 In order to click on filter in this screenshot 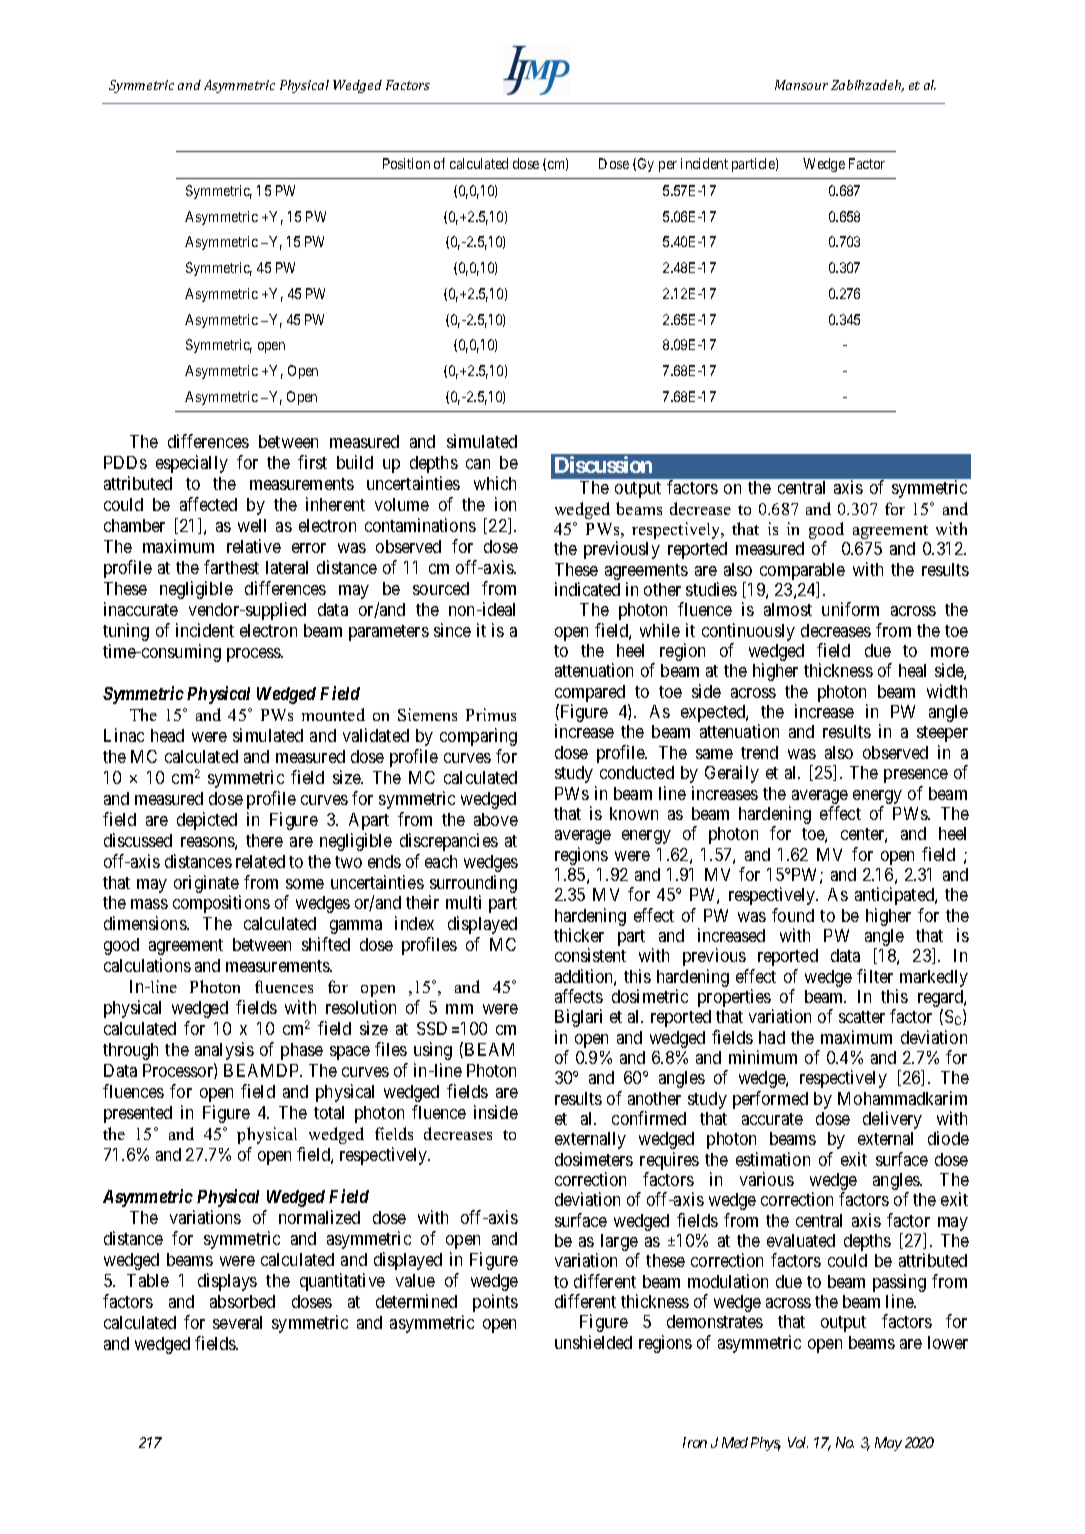, I will do `click(875, 976)`.
